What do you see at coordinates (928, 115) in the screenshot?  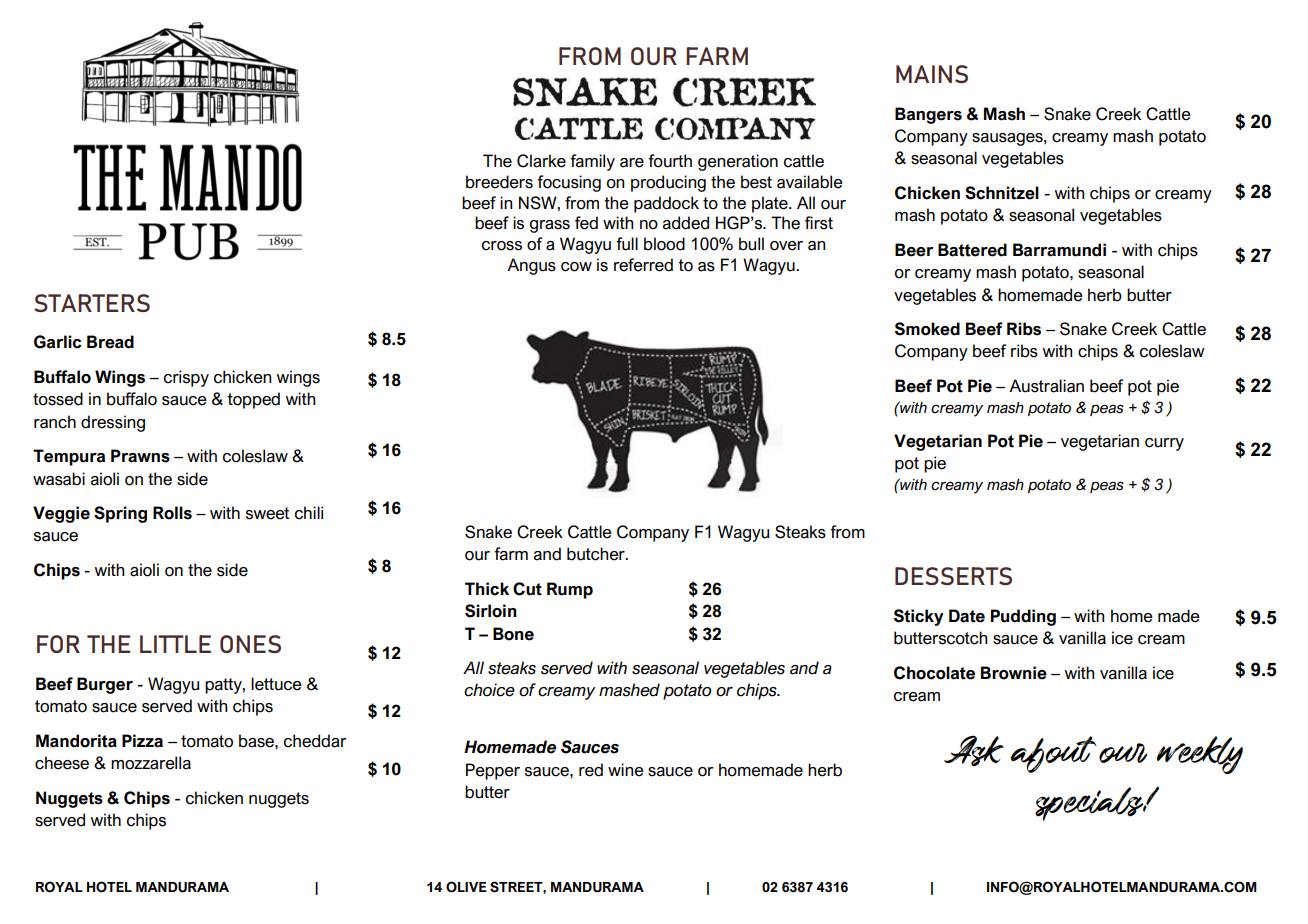 I see `Bangers` at bounding box center [928, 115].
